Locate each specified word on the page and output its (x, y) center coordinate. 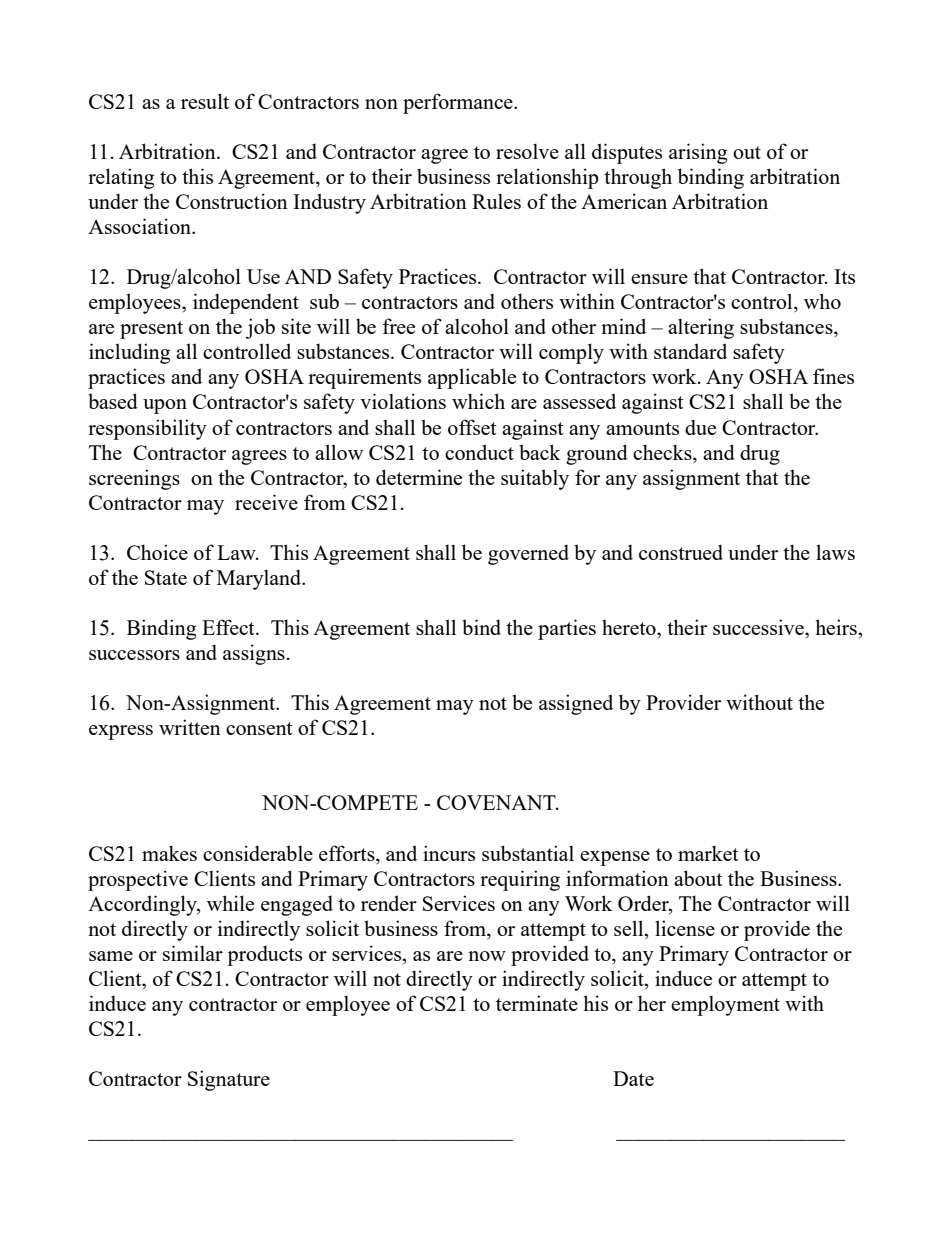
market (708, 853)
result (205, 101)
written (190, 727)
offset (472, 427)
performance (459, 103)
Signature (229, 1080)
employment (725, 1006)
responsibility (147, 429)
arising (698, 153)
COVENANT (497, 802)
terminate (537, 1003)
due (700, 427)
